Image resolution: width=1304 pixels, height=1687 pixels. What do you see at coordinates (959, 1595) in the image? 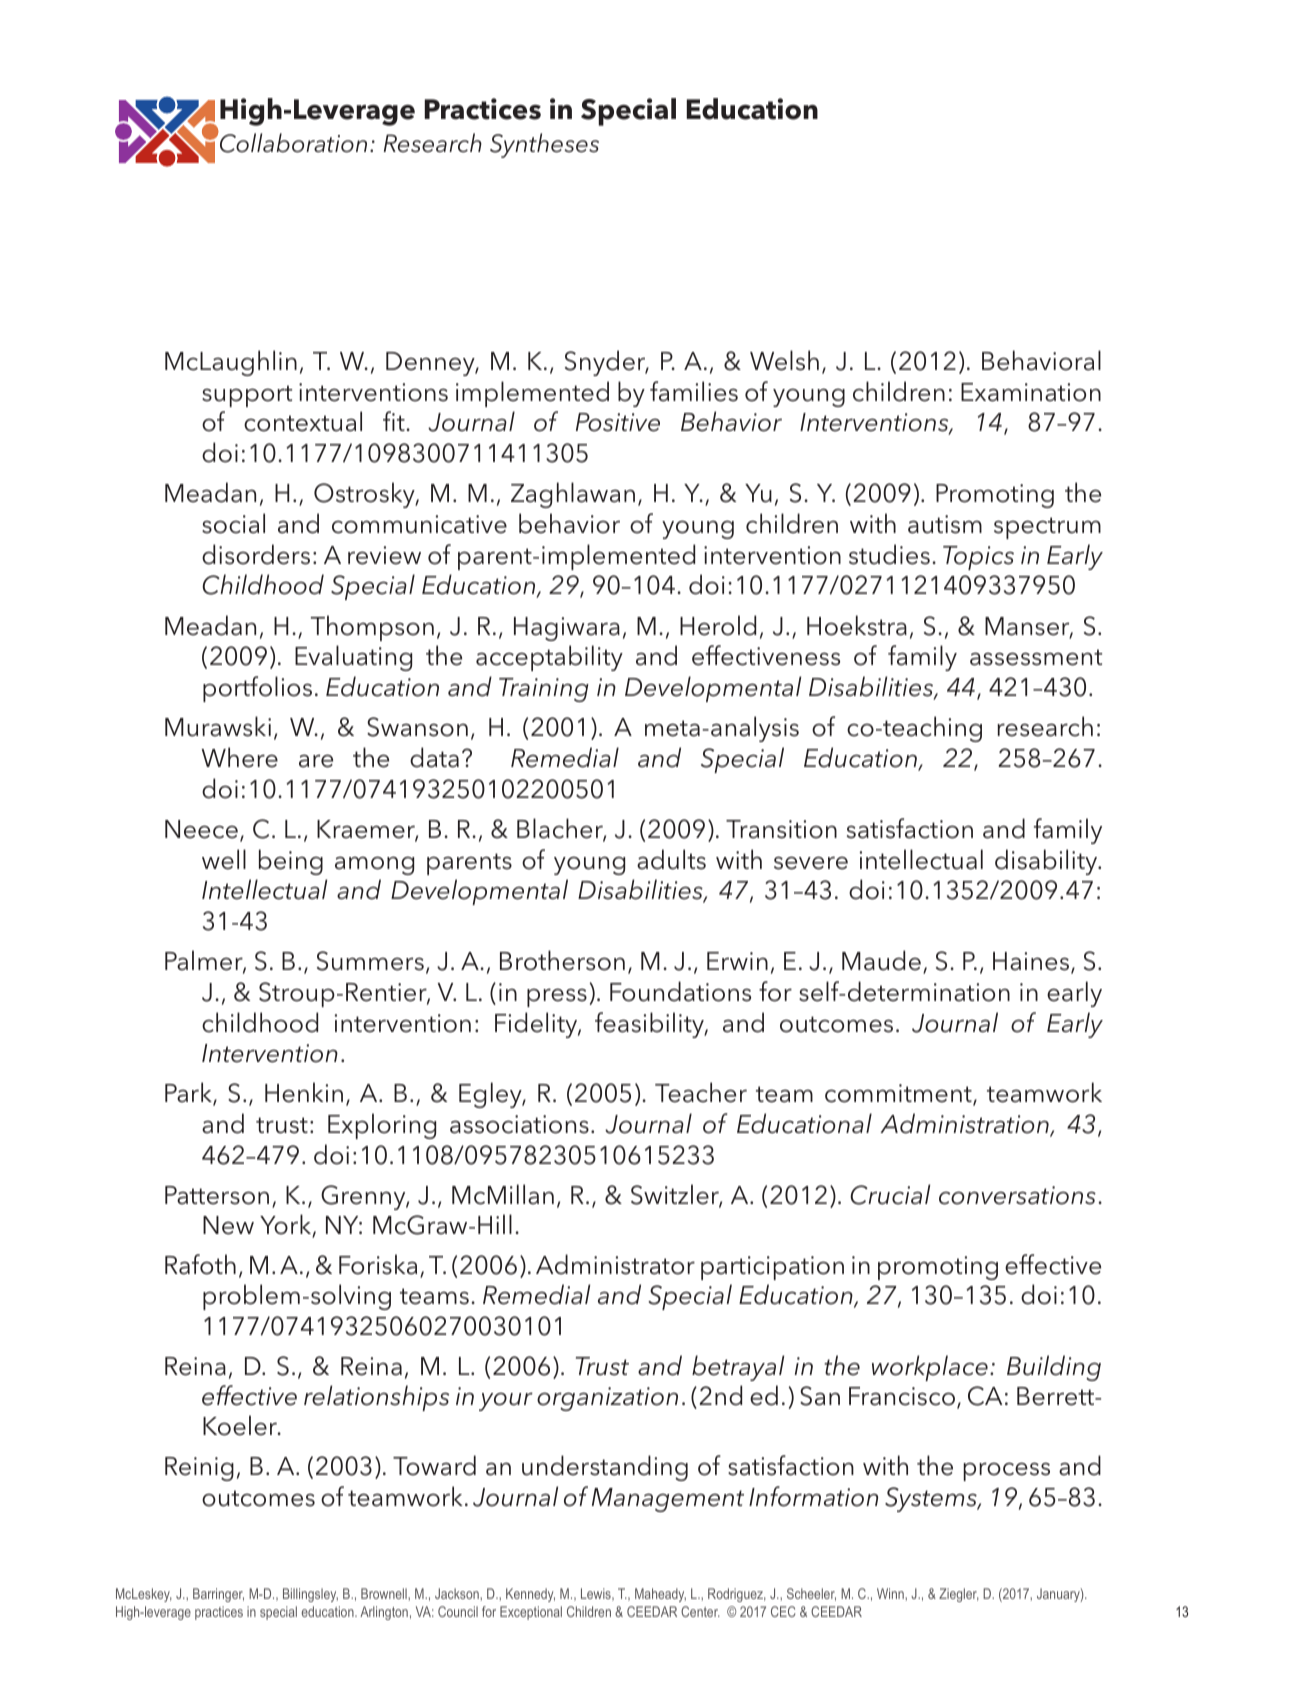
I see `Ziegler` at bounding box center [959, 1595].
